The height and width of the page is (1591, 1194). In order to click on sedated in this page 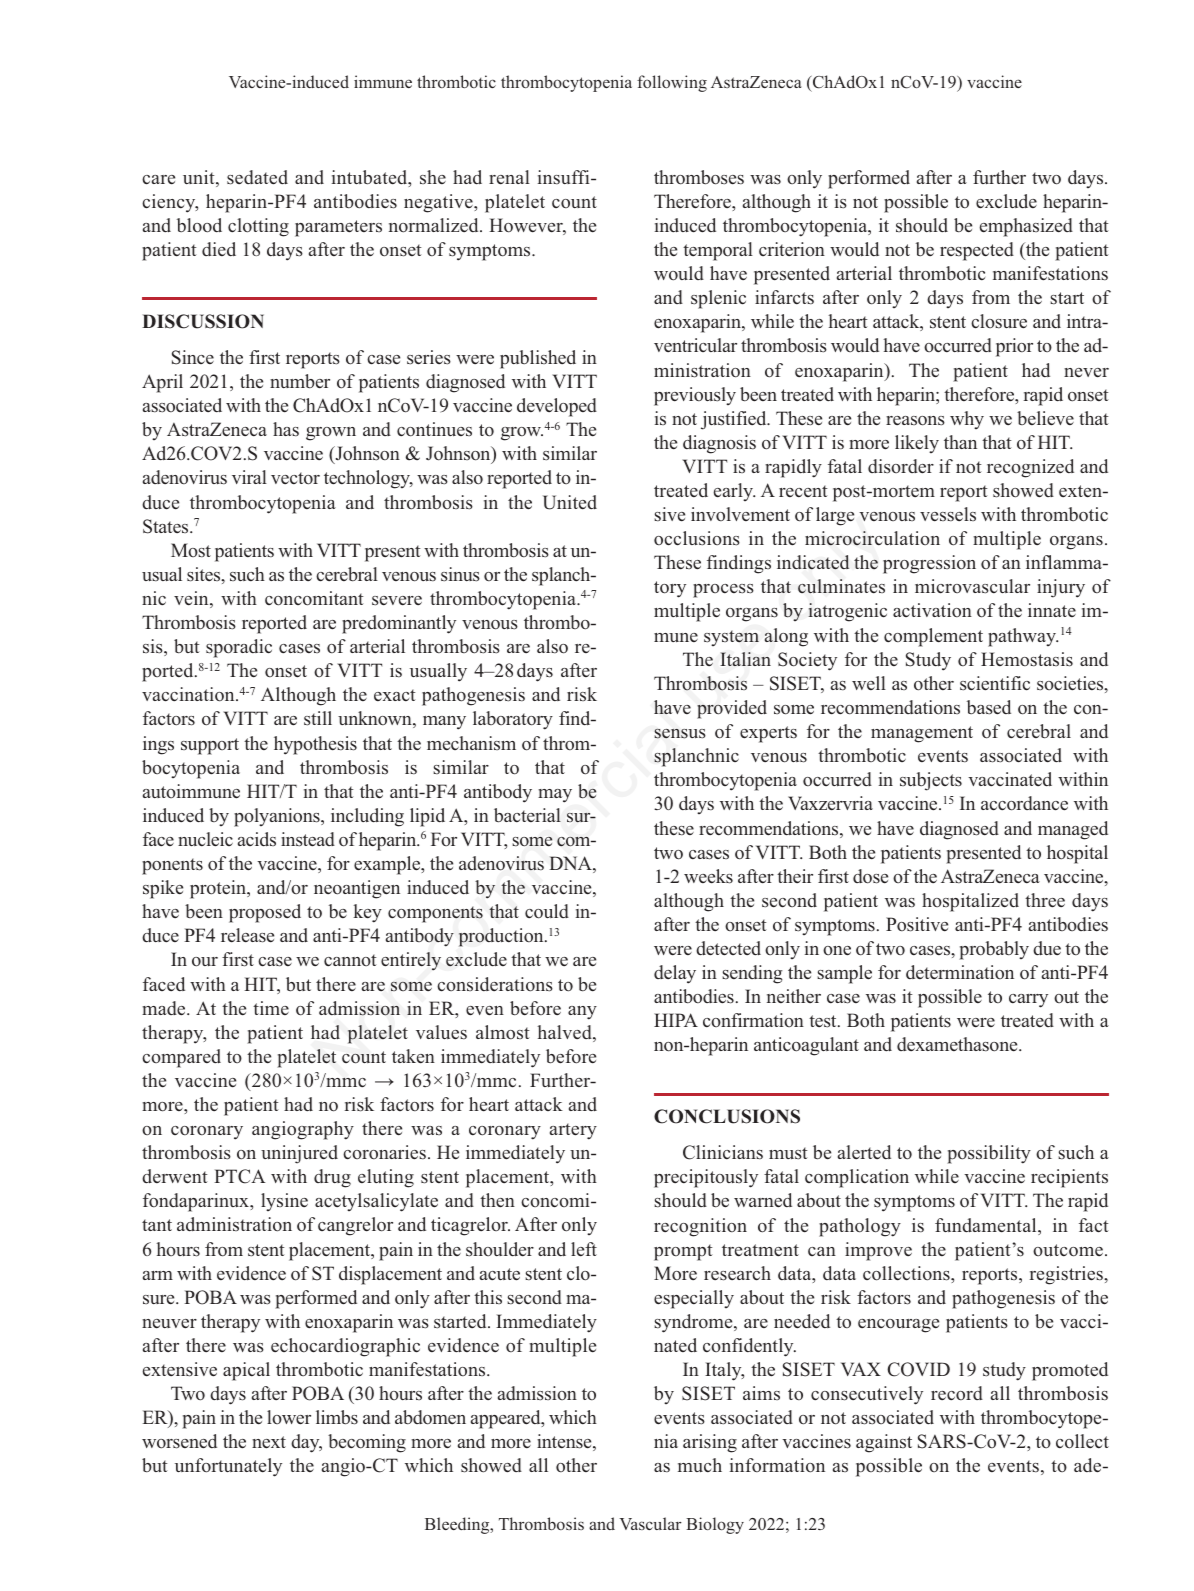, I will do `click(257, 177)`.
